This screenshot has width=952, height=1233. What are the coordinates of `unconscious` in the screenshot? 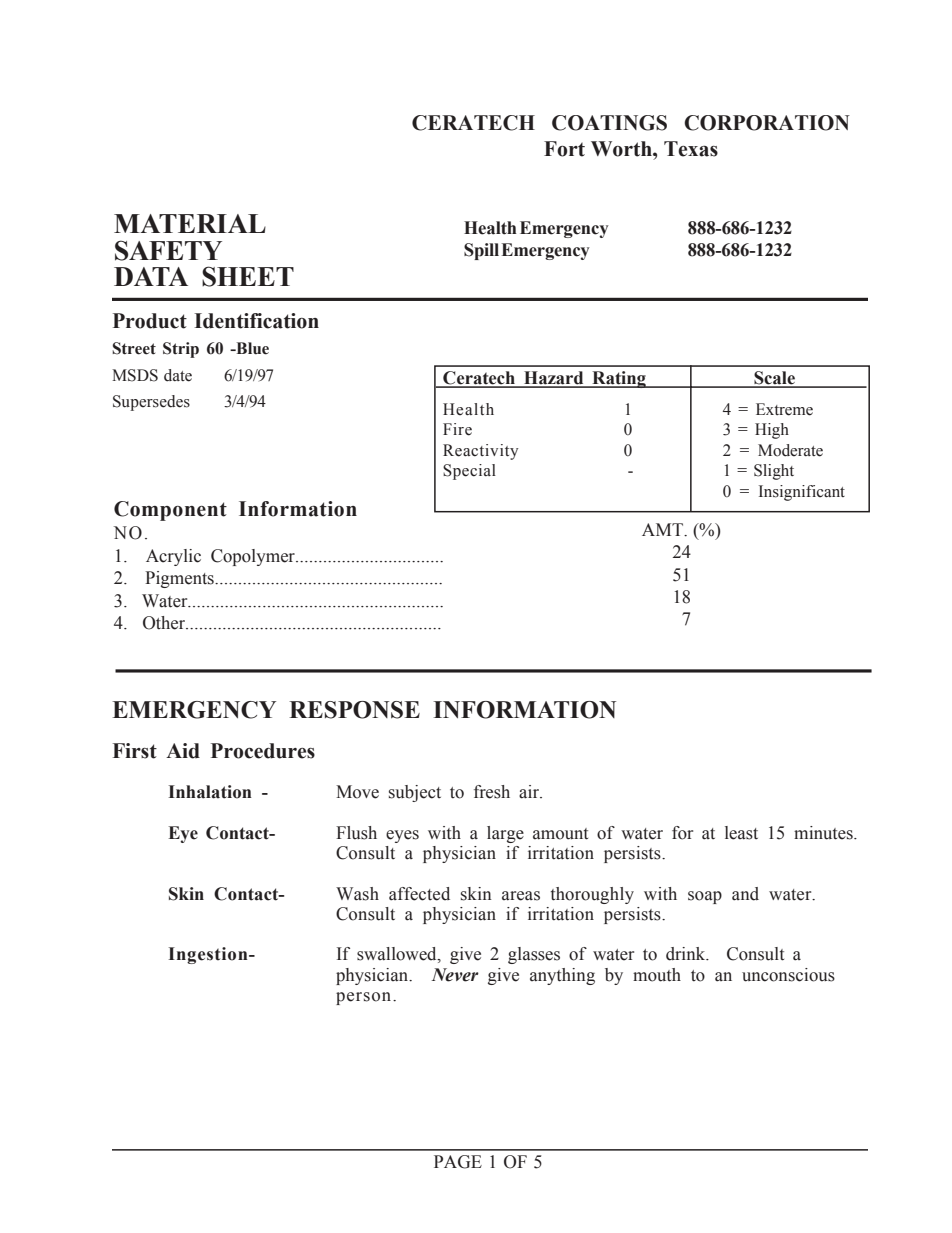 It's located at (788, 975).
